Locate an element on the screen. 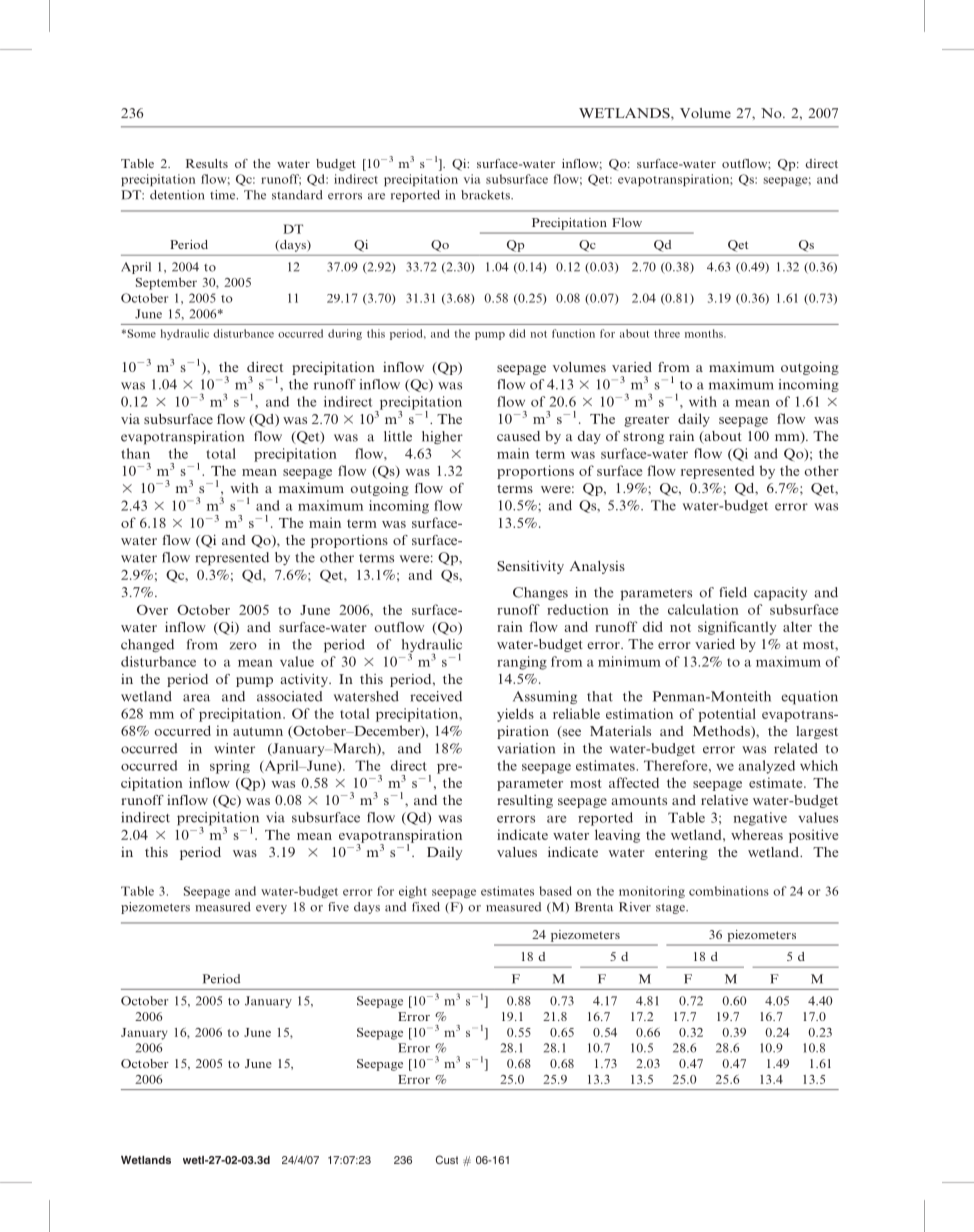 Image resolution: width=974 pixels, height=1232 pixels. Cust is located at coordinates (447, 1159).
